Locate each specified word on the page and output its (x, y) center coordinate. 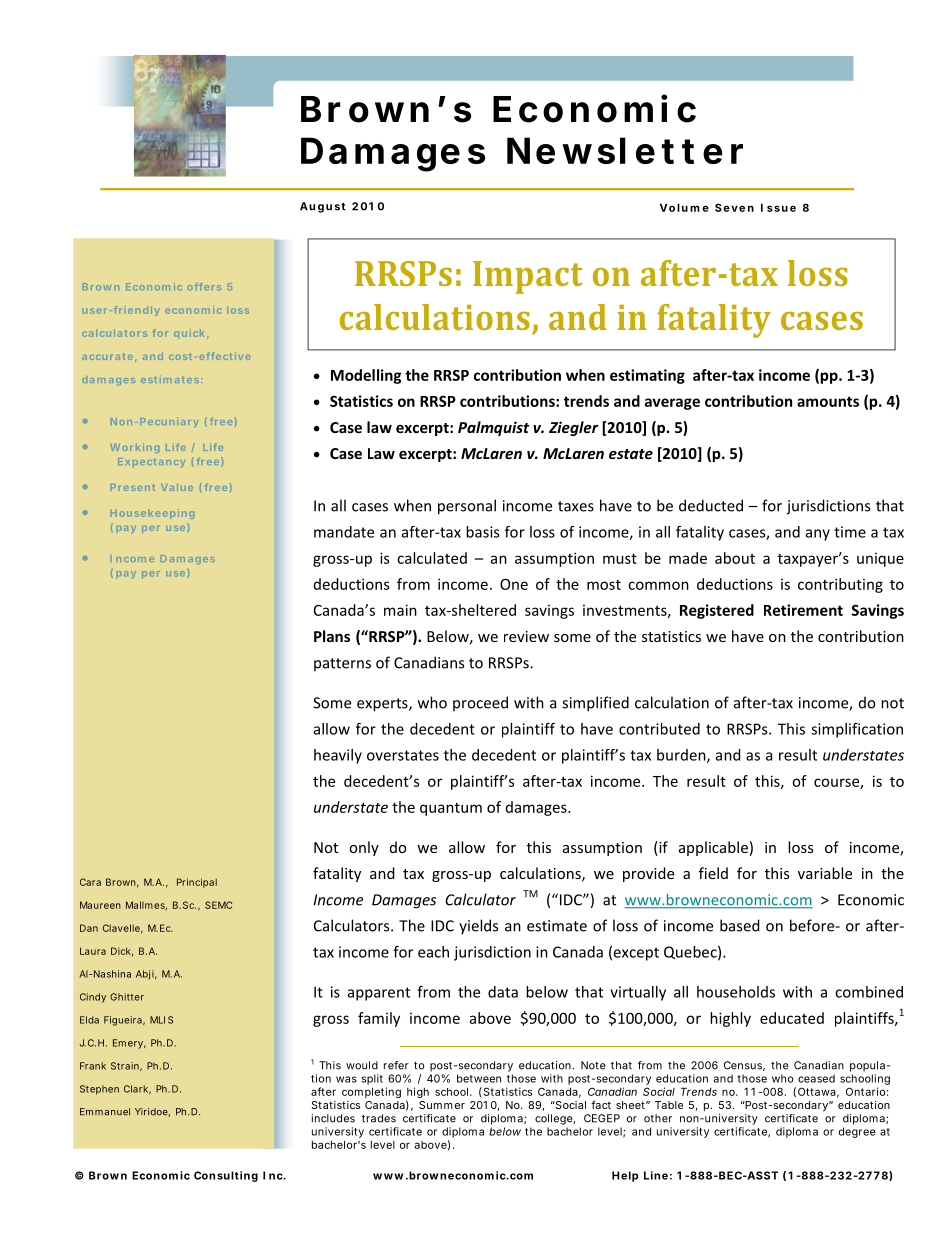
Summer (442, 1105)
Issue (778, 207)
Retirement (803, 610)
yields (478, 927)
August (322, 207)
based (740, 925)
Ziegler (574, 428)
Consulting (226, 1176)
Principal (197, 883)
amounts (828, 401)
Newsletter (625, 150)
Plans (332, 636)
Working (134, 448)
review (526, 636)
